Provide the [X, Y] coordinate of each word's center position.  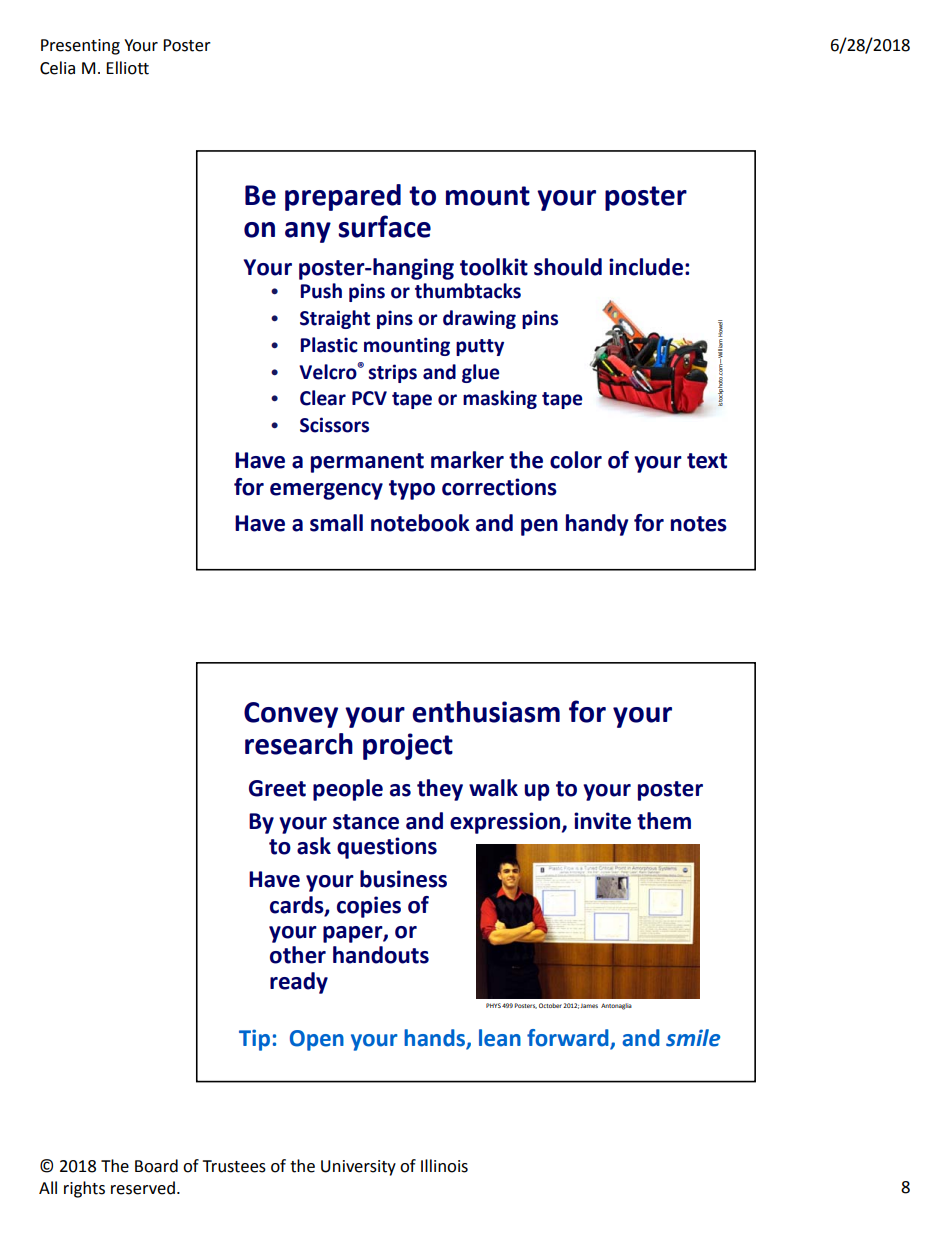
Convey [291, 715]
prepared [343, 197]
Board [156, 1166]
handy [597, 525]
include [646, 267]
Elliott [127, 68]
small [336, 523]
